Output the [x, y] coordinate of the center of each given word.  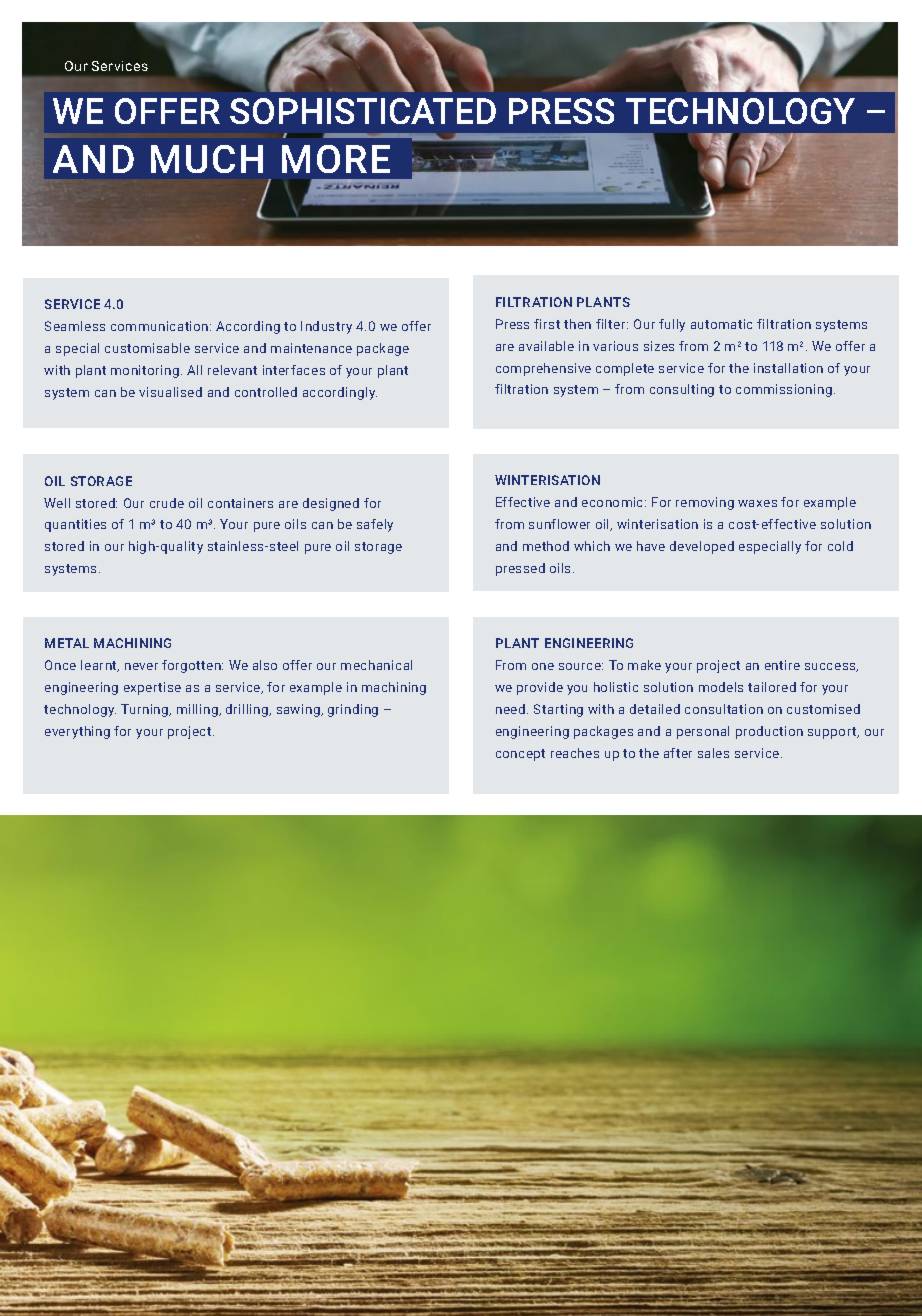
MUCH [207, 159]
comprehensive [543, 369]
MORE [336, 159]
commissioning [784, 390]
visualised [170, 392]
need [510, 709]
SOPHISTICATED [363, 111]
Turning [146, 710]
